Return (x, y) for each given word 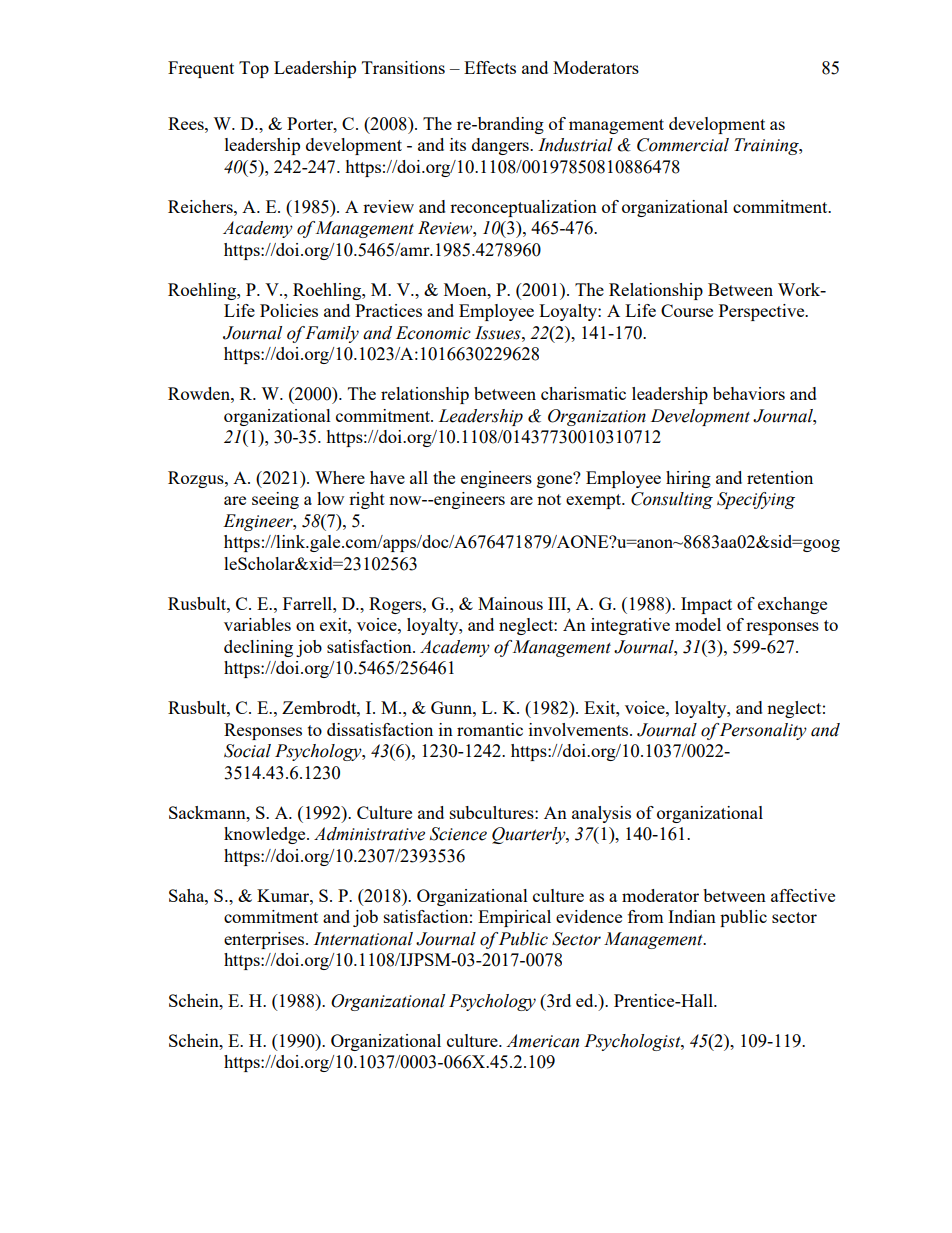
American (542, 1041)
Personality (763, 731)
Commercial (683, 145)
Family (332, 334)
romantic (490, 729)
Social (247, 751)
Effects (490, 67)
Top (254, 69)
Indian (692, 916)
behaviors (749, 393)
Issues (499, 333)
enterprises (265, 940)
